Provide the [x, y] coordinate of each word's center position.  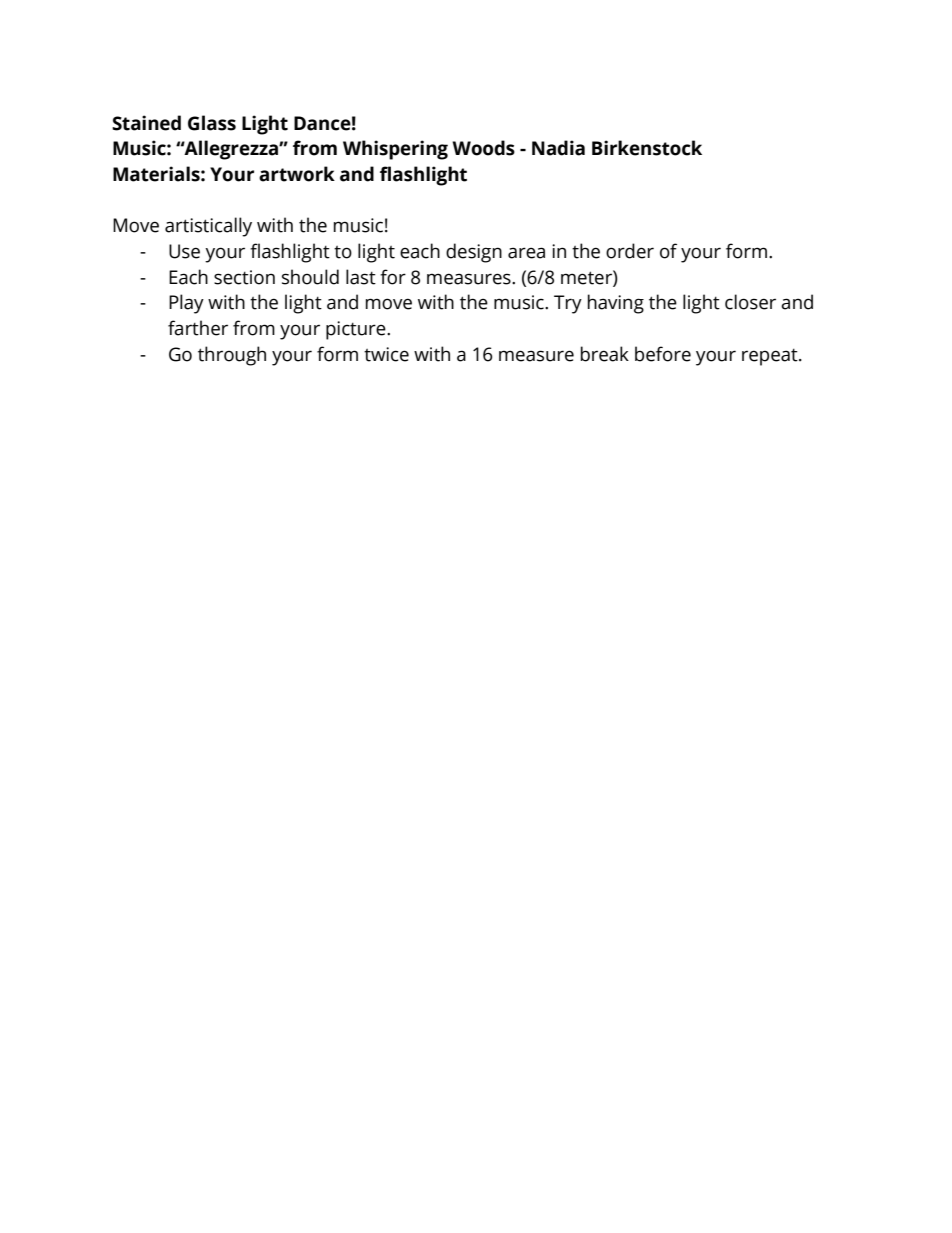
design [474, 253]
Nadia [558, 148]
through [232, 356]
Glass [212, 123]
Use [184, 251]
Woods [483, 148]
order [630, 251]
